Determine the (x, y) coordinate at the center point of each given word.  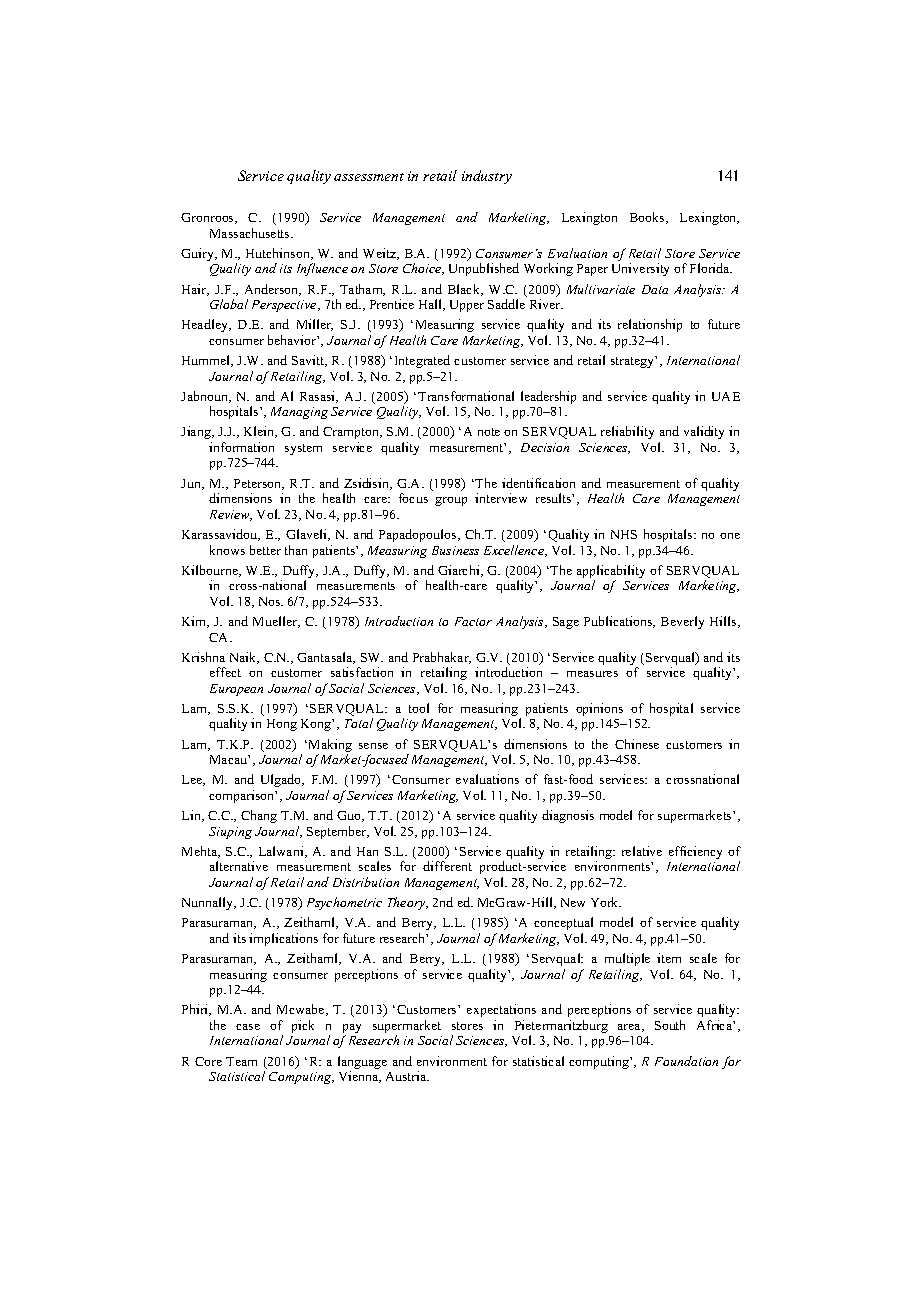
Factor (473, 621)
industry (487, 177)
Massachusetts (251, 233)
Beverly (682, 622)
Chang (259, 816)
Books (648, 218)
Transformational (466, 396)
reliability (627, 432)
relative (642, 851)
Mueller (276, 622)
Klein (260, 432)
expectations (501, 1010)
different (447, 866)
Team (241, 1061)
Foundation (686, 1061)
